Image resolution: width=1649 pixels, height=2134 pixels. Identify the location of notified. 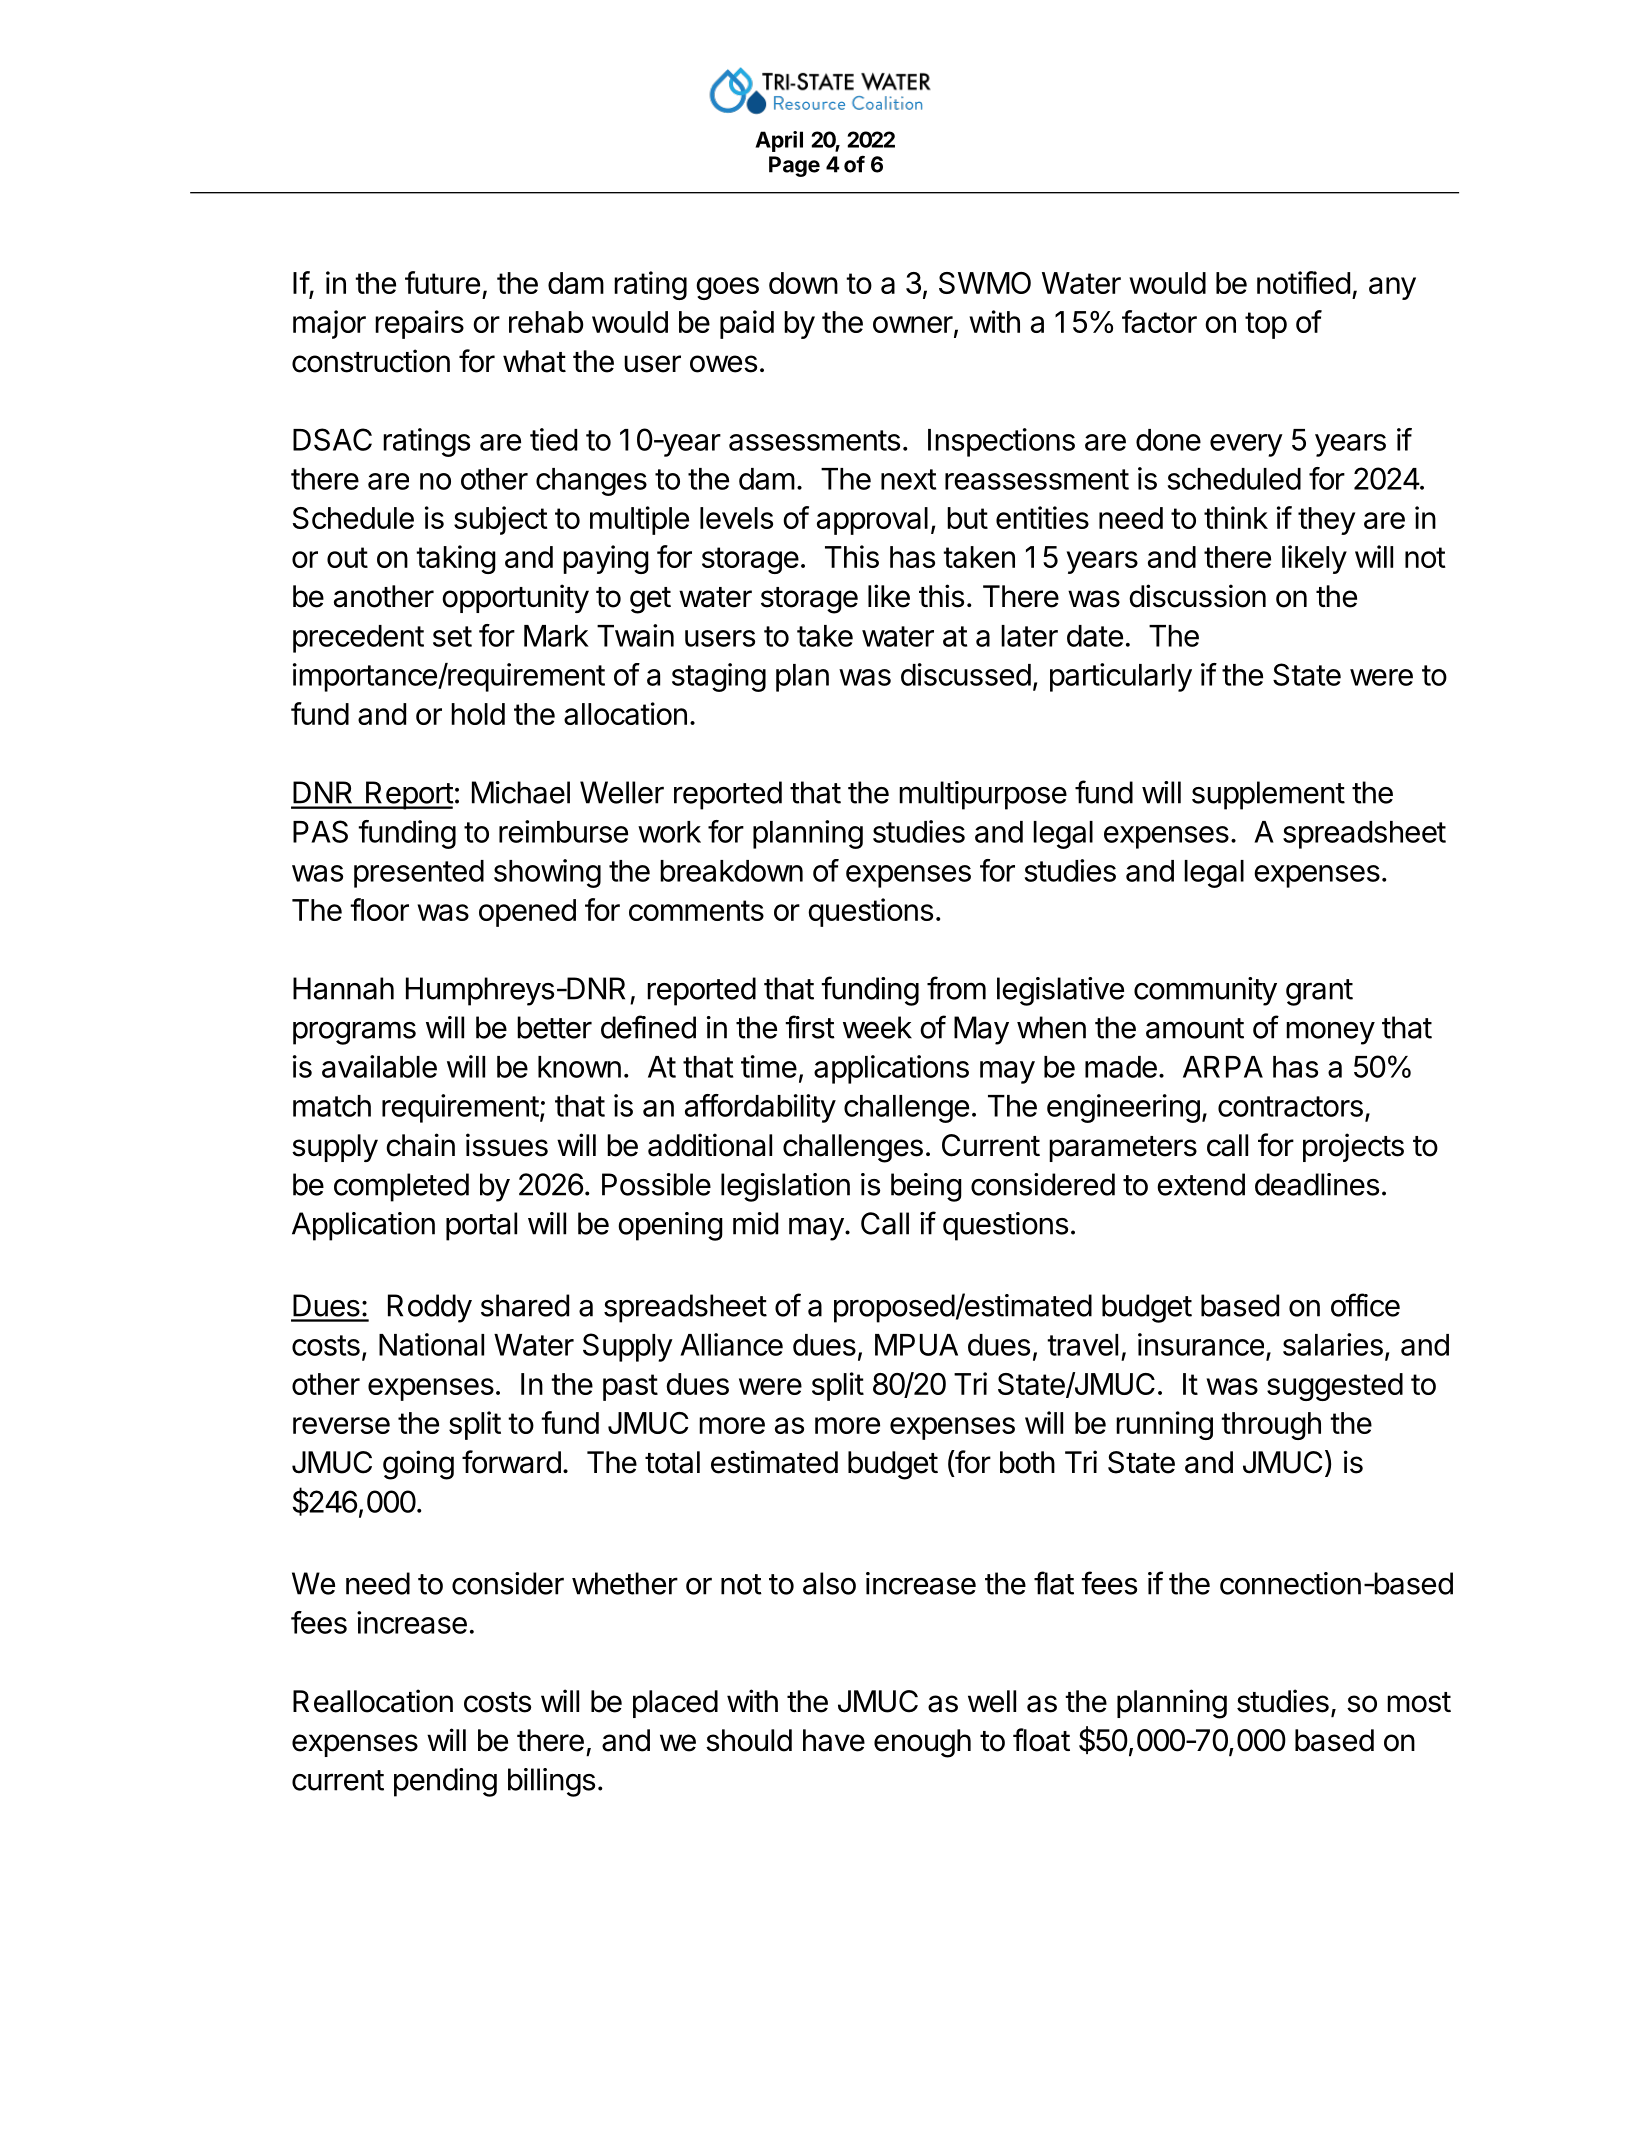
(1303, 282).
